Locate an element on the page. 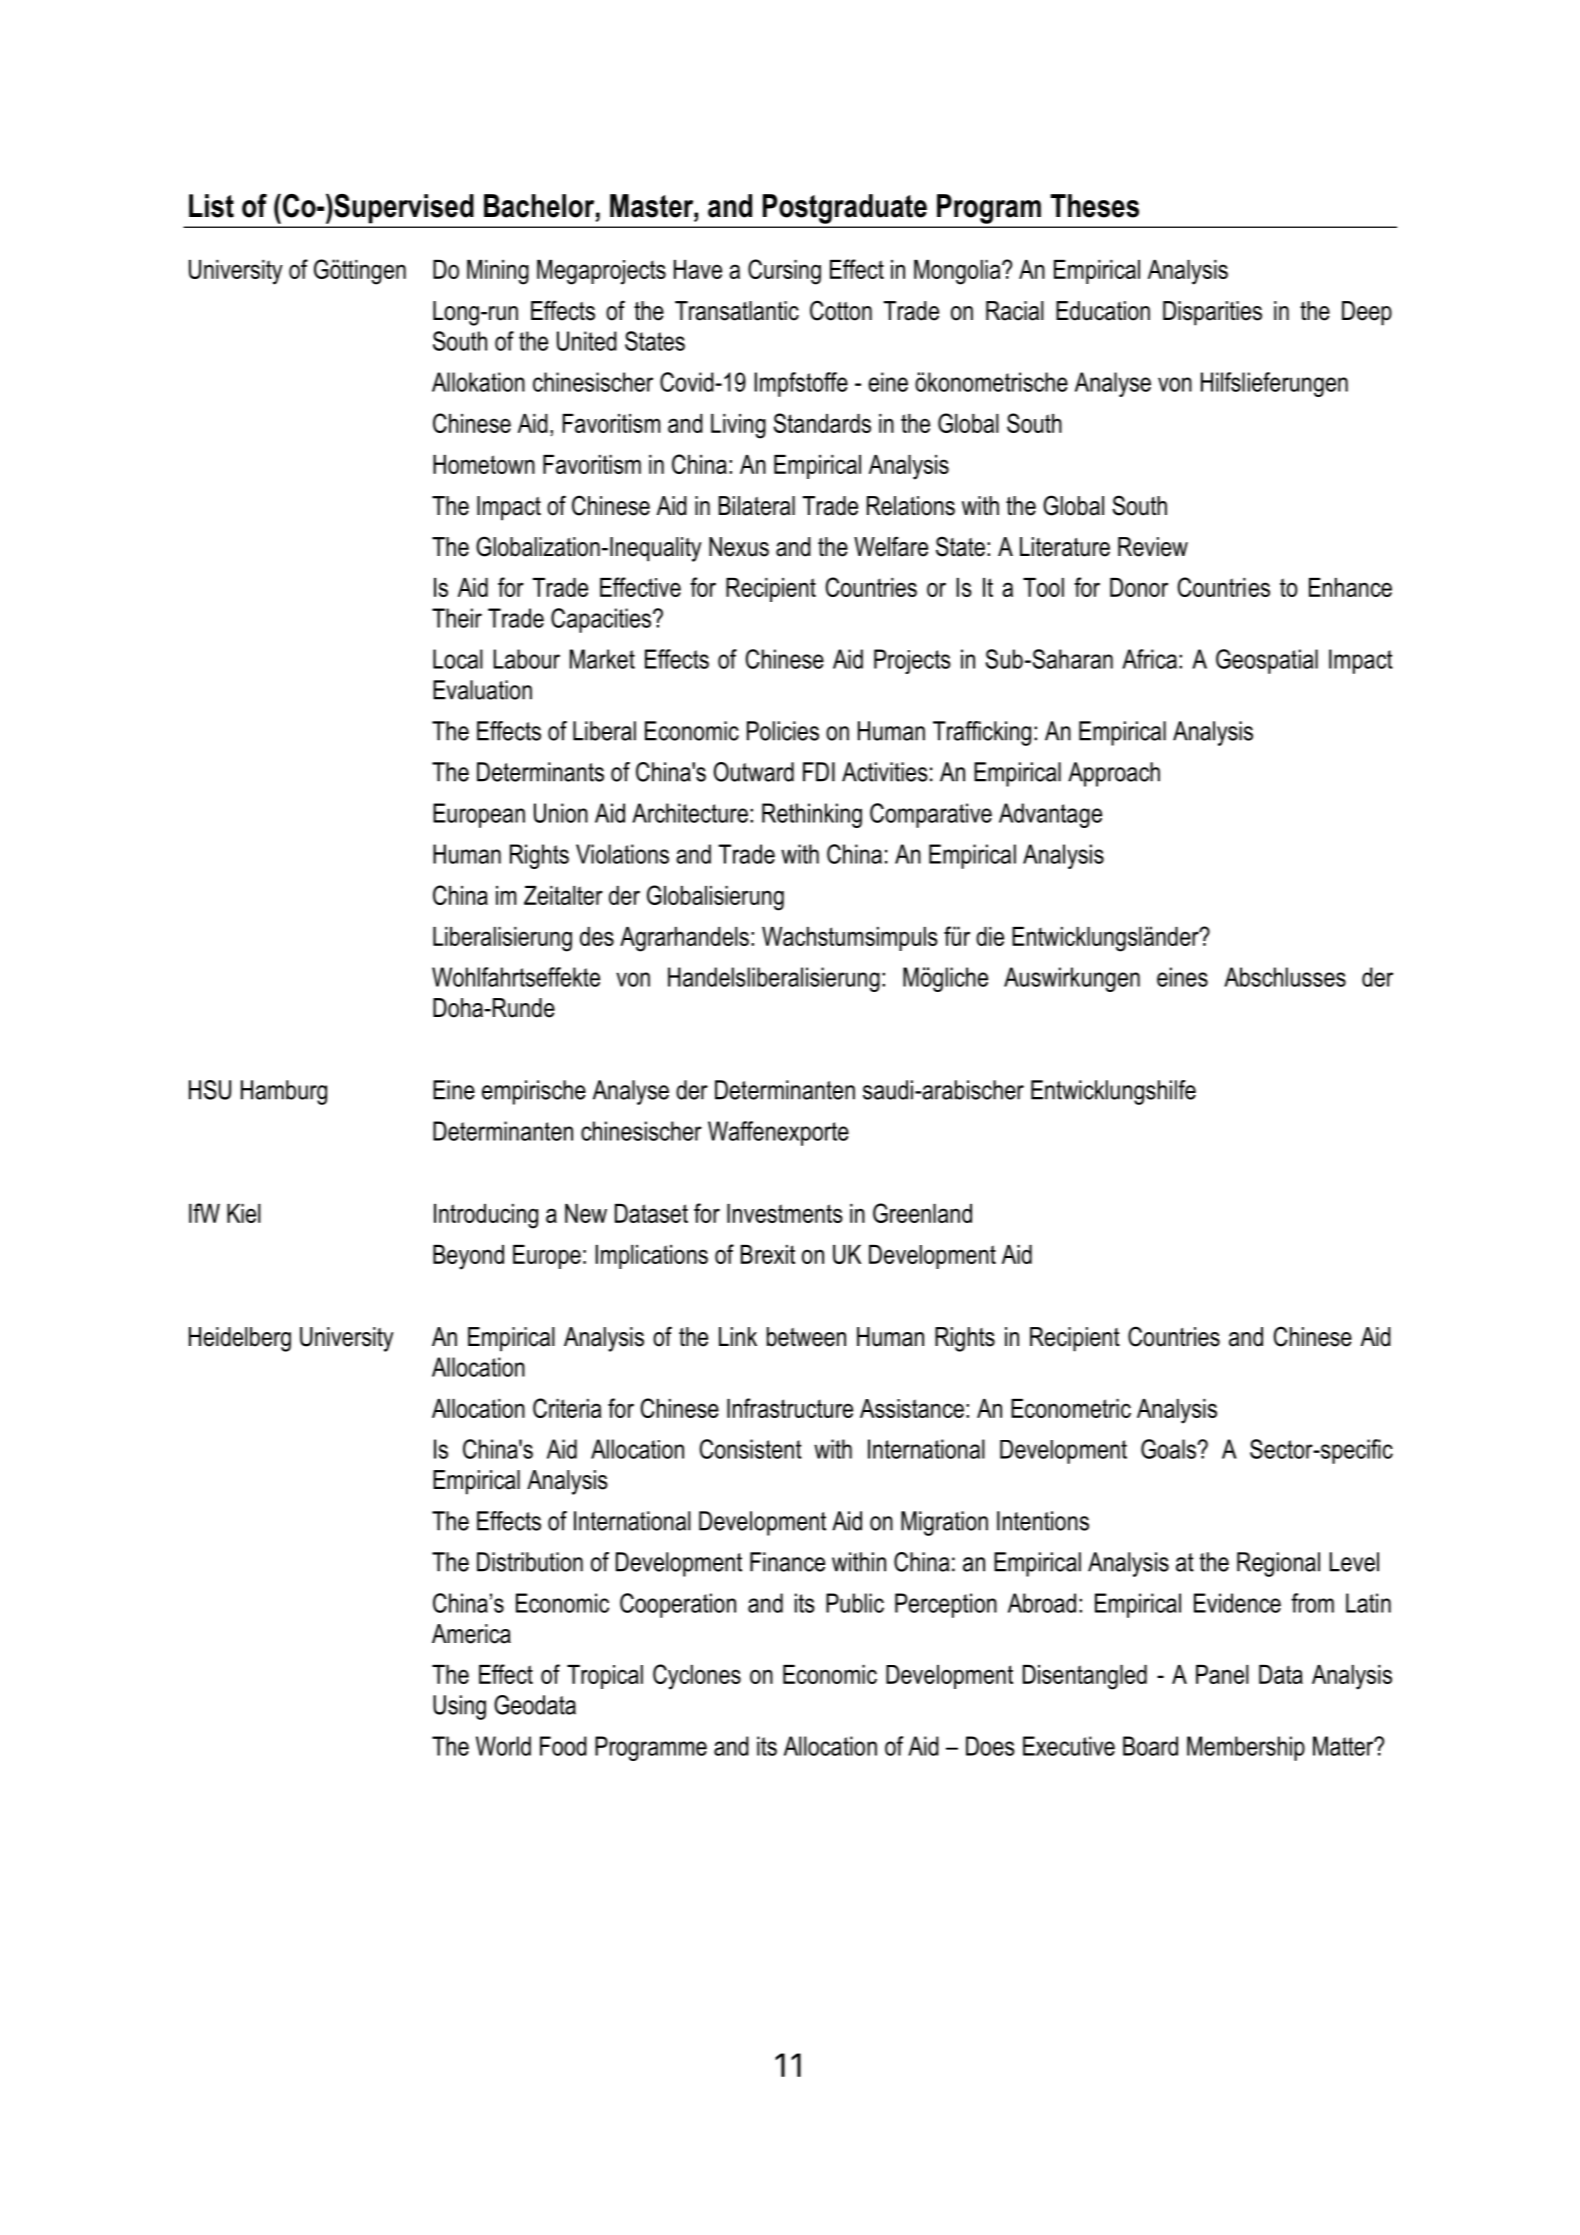 The width and height of the document is (1580, 2235). Investments is located at coordinates (785, 1213).
